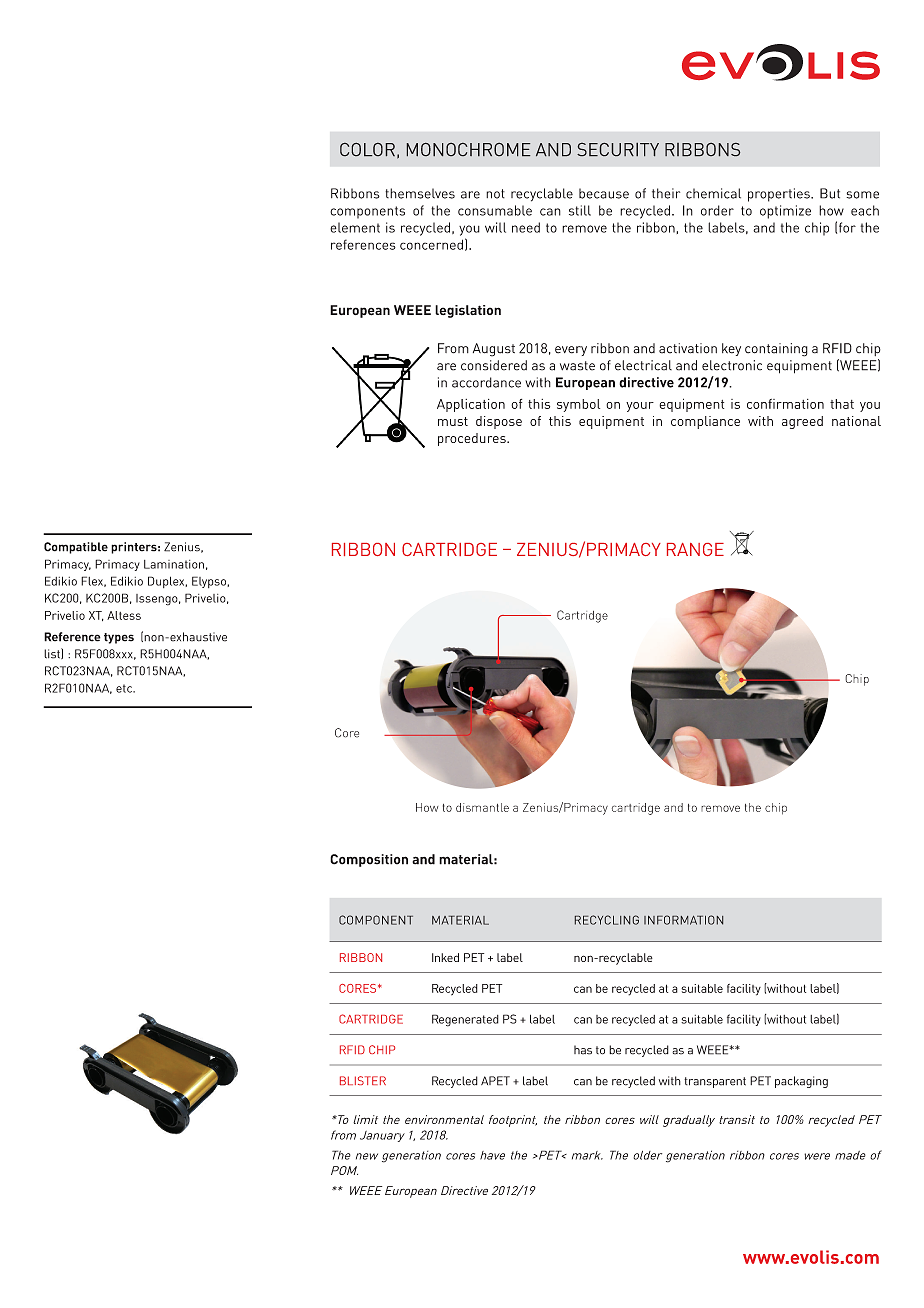 The height and width of the screenshot is (1308, 924). What do you see at coordinates (174, 564) in the screenshot?
I see `Lamination` at bounding box center [174, 564].
